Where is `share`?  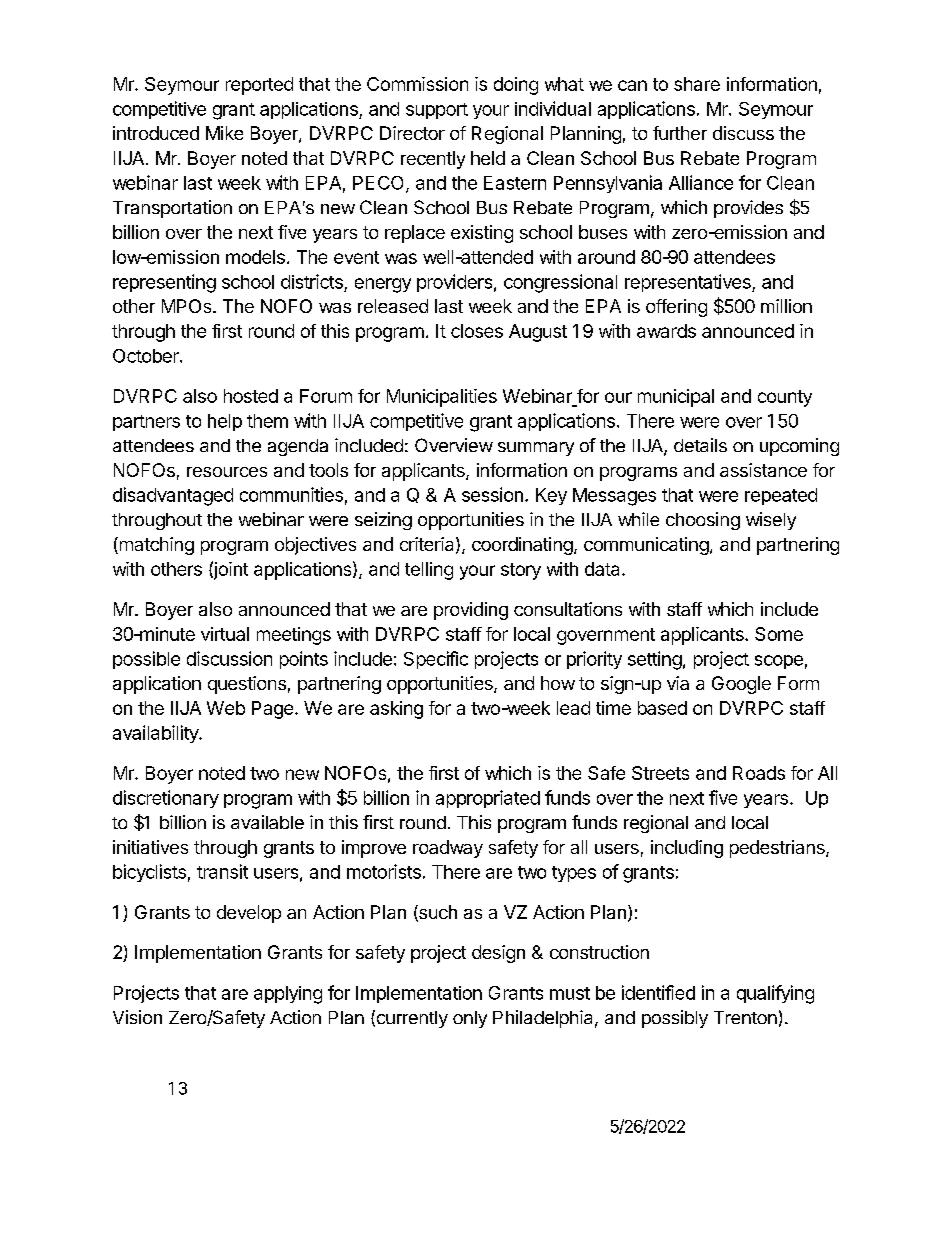
share is located at coordinates (697, 84).
